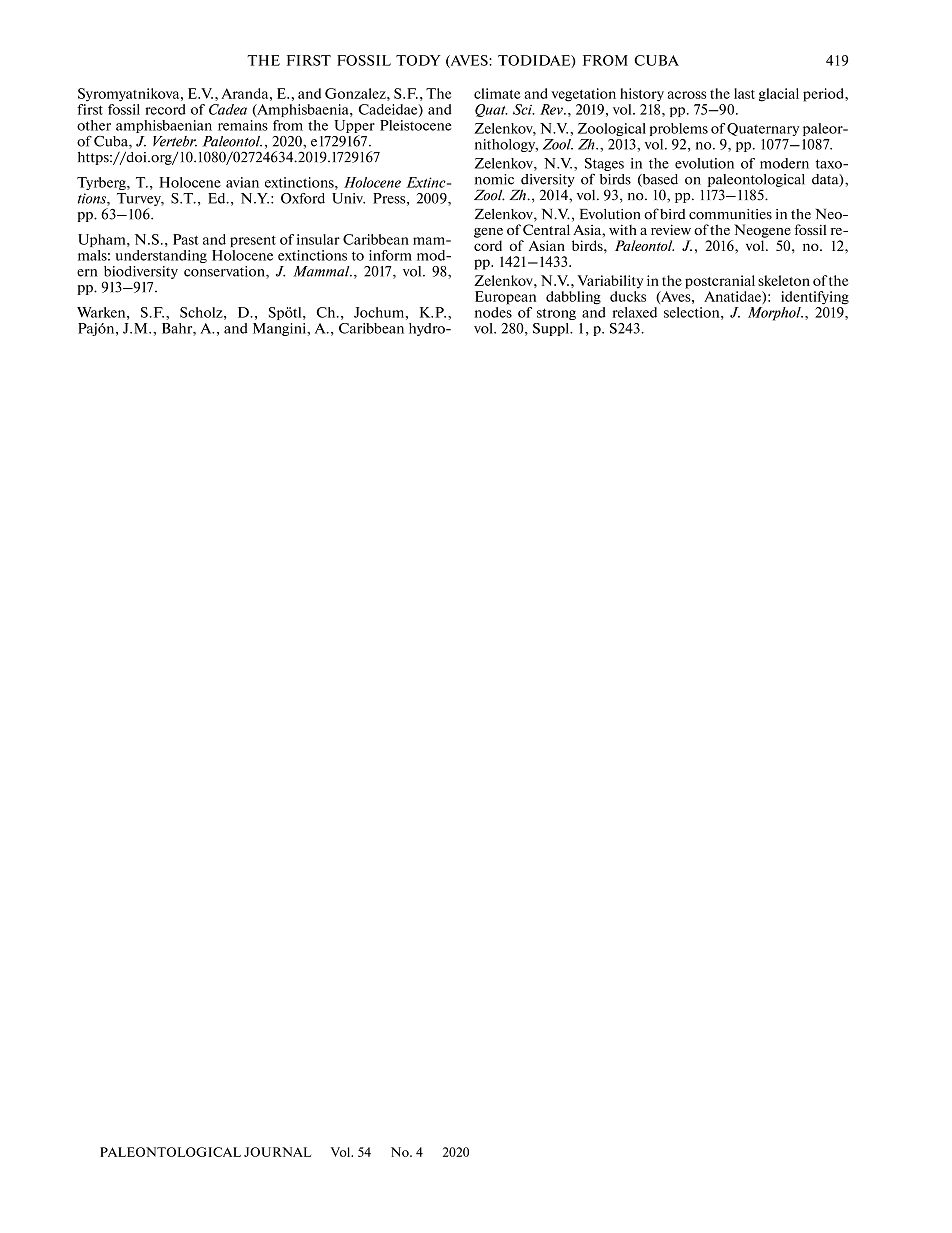  I want to click on strong, so click(556, 314).
